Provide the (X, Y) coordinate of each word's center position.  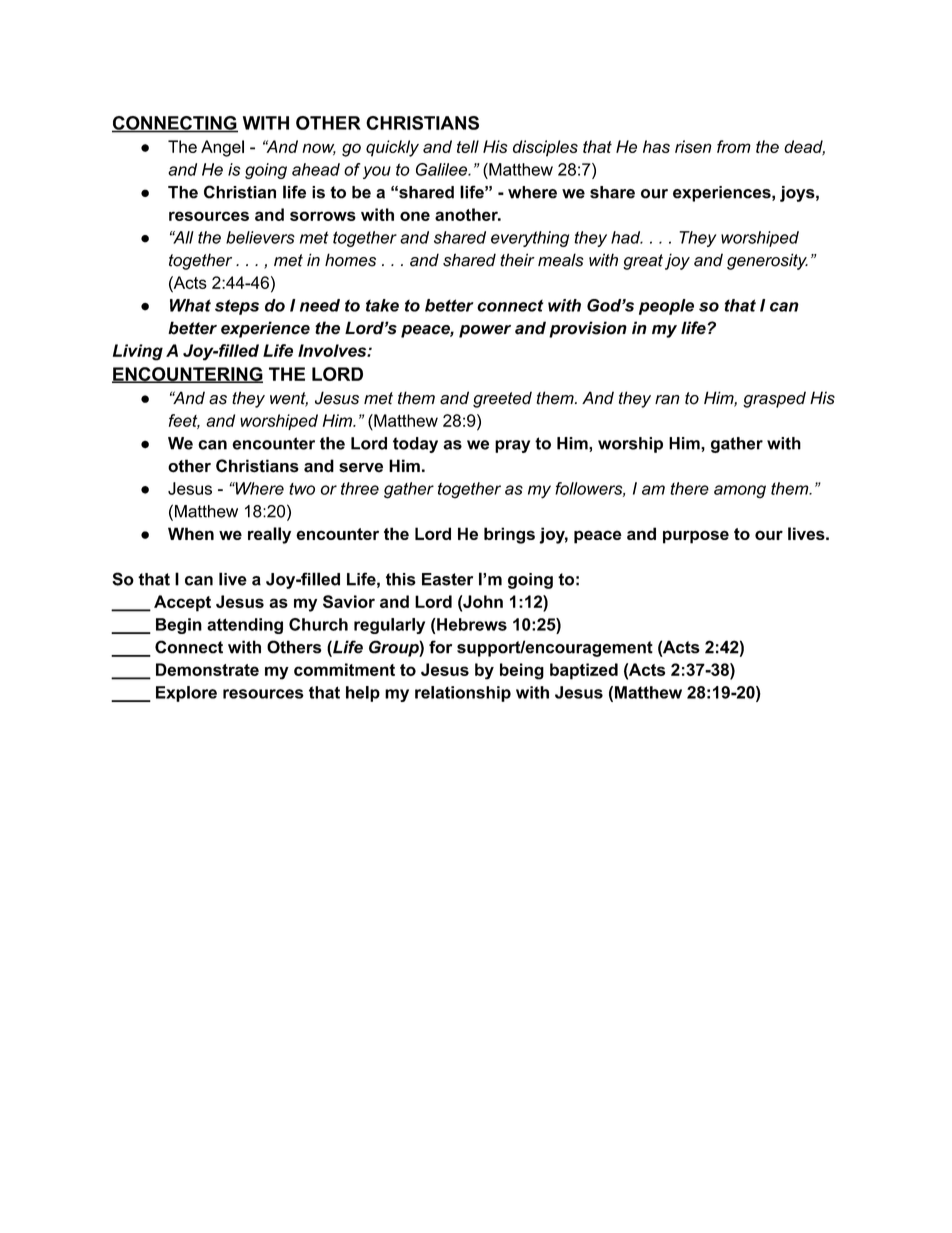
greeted (502, 399)
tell (468, 146)
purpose (696, 537)
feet (184, 421)
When (191, 533)
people (666, 307)
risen (693, 146)
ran (667, 400)
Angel (222, 148)
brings (509, 535)
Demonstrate (207, 669)
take (382, 305)
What (190, 305)
